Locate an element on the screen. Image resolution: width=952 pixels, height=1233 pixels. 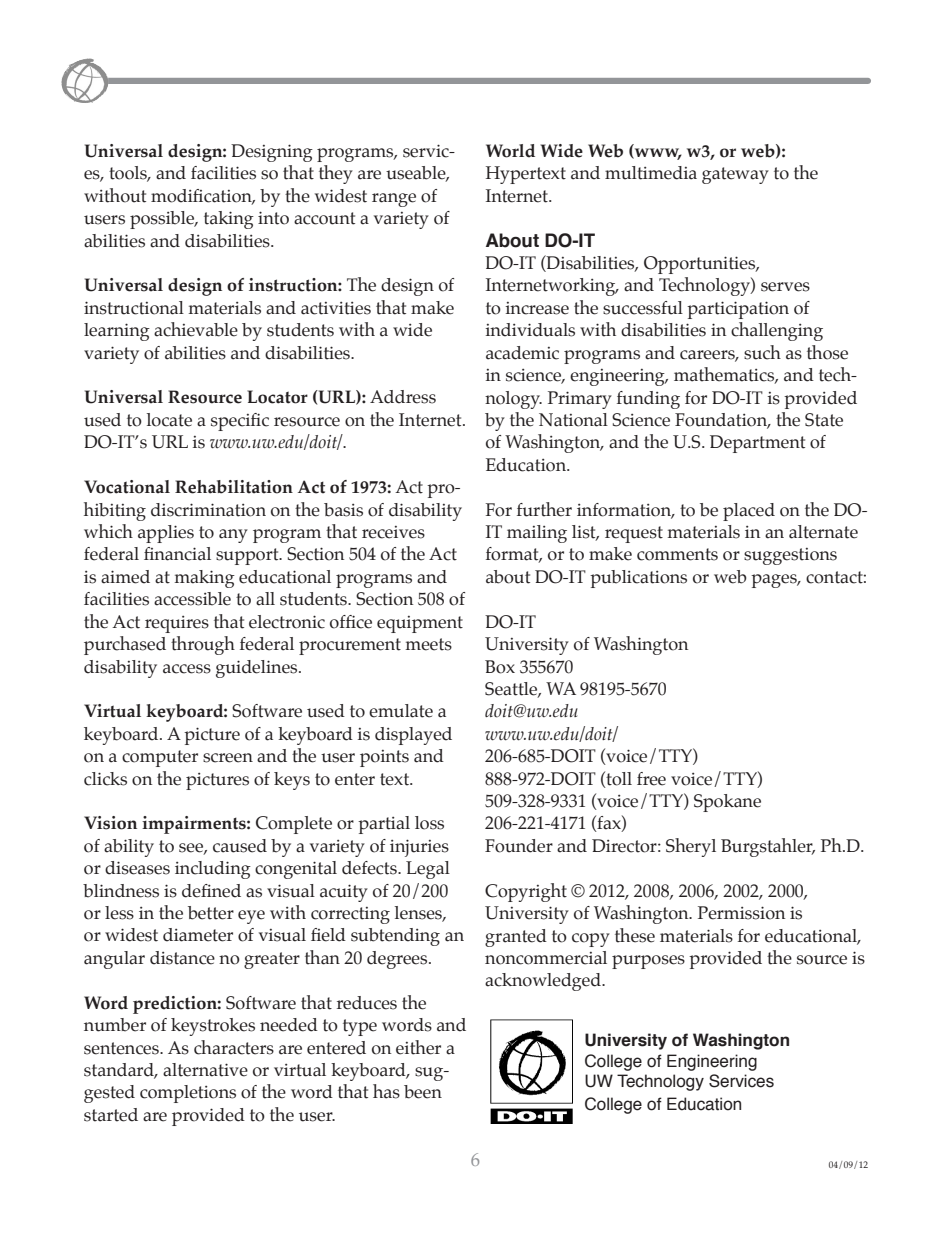
possible is located at coordinates (163, 220).
